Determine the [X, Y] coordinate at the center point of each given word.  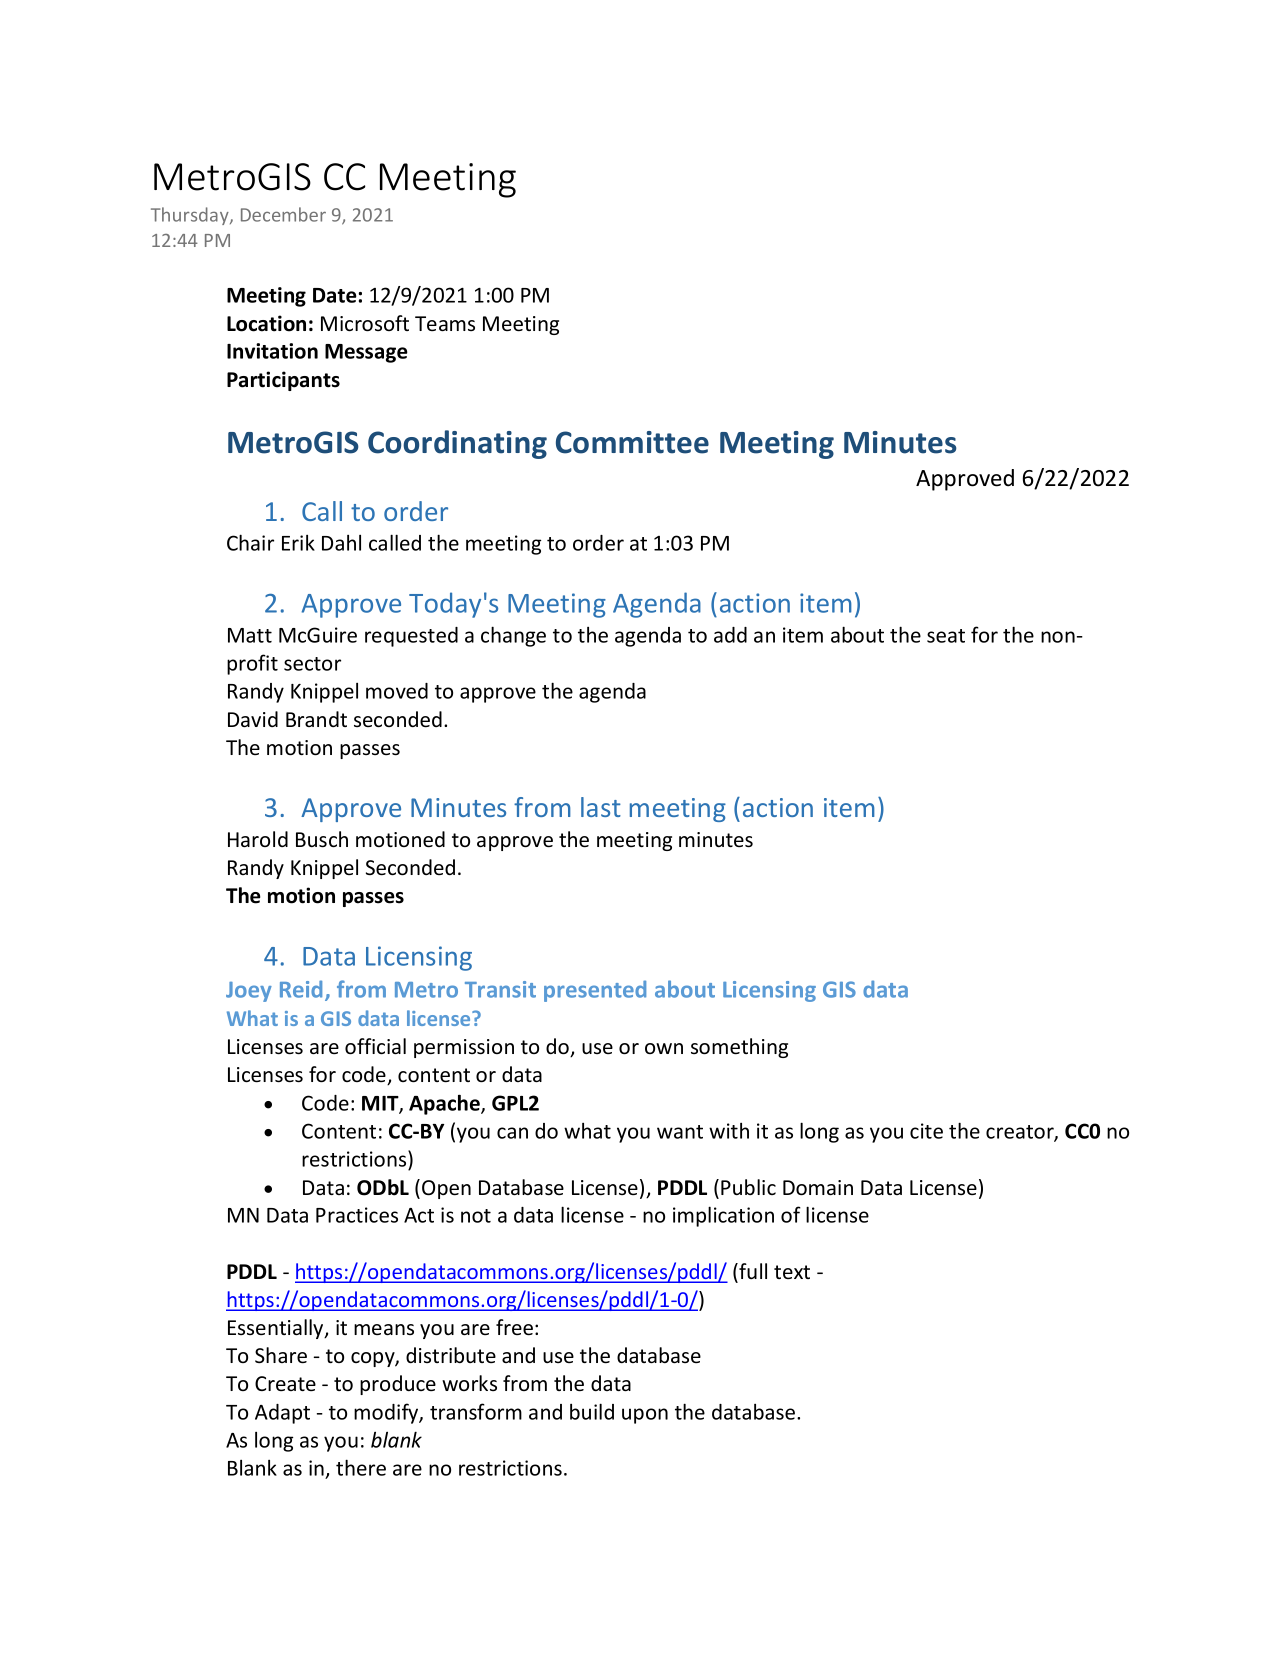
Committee [632, 442]
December [283, 214]
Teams [445, 323]
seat [946, 636]
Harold [258, 839]
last [601, 807]
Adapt [282, 1414]
